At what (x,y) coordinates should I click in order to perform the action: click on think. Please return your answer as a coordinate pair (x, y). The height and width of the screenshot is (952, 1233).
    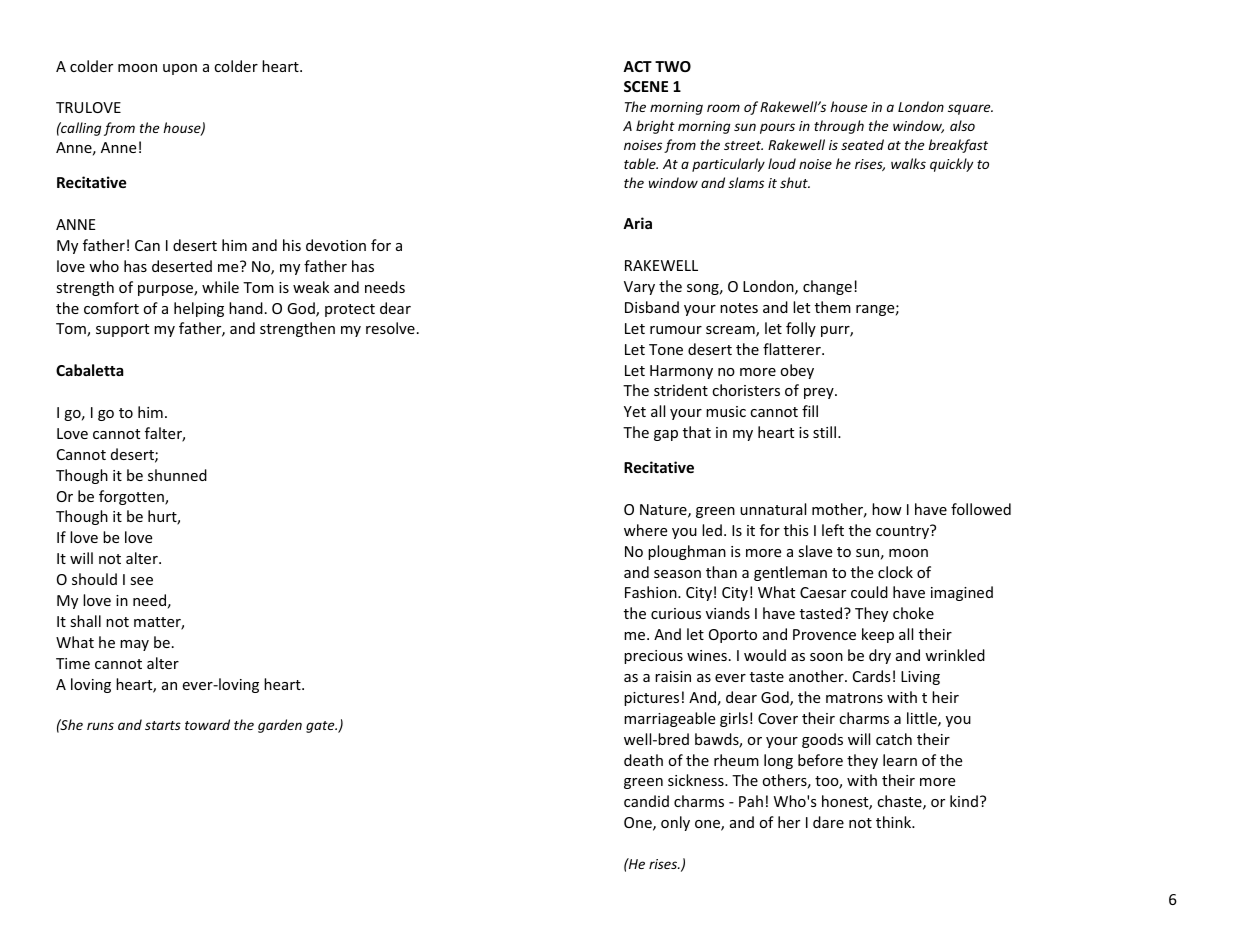
    Looking at the image, I should click on (895, 822).
